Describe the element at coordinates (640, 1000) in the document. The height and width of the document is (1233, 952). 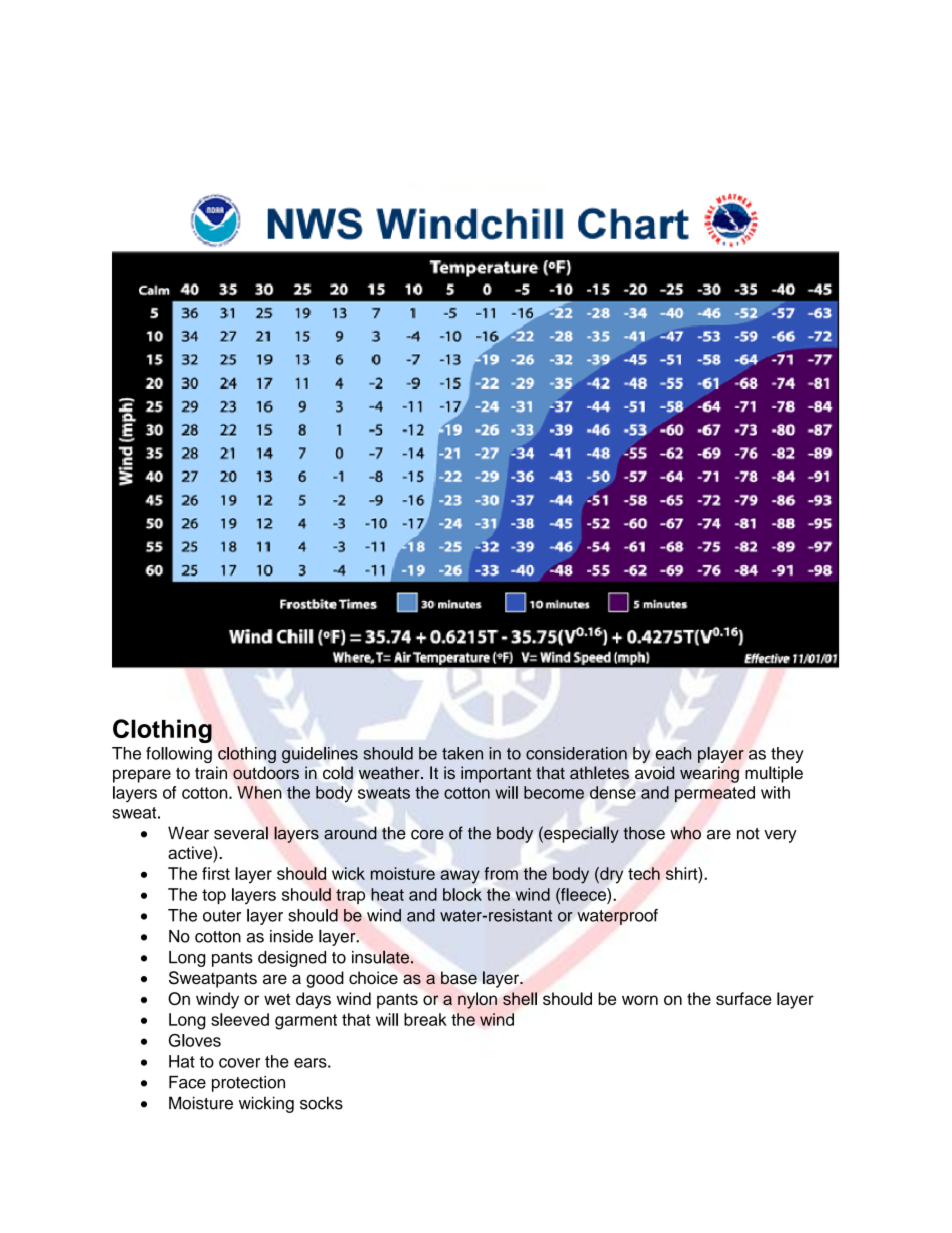
I see `worn` at that location.
